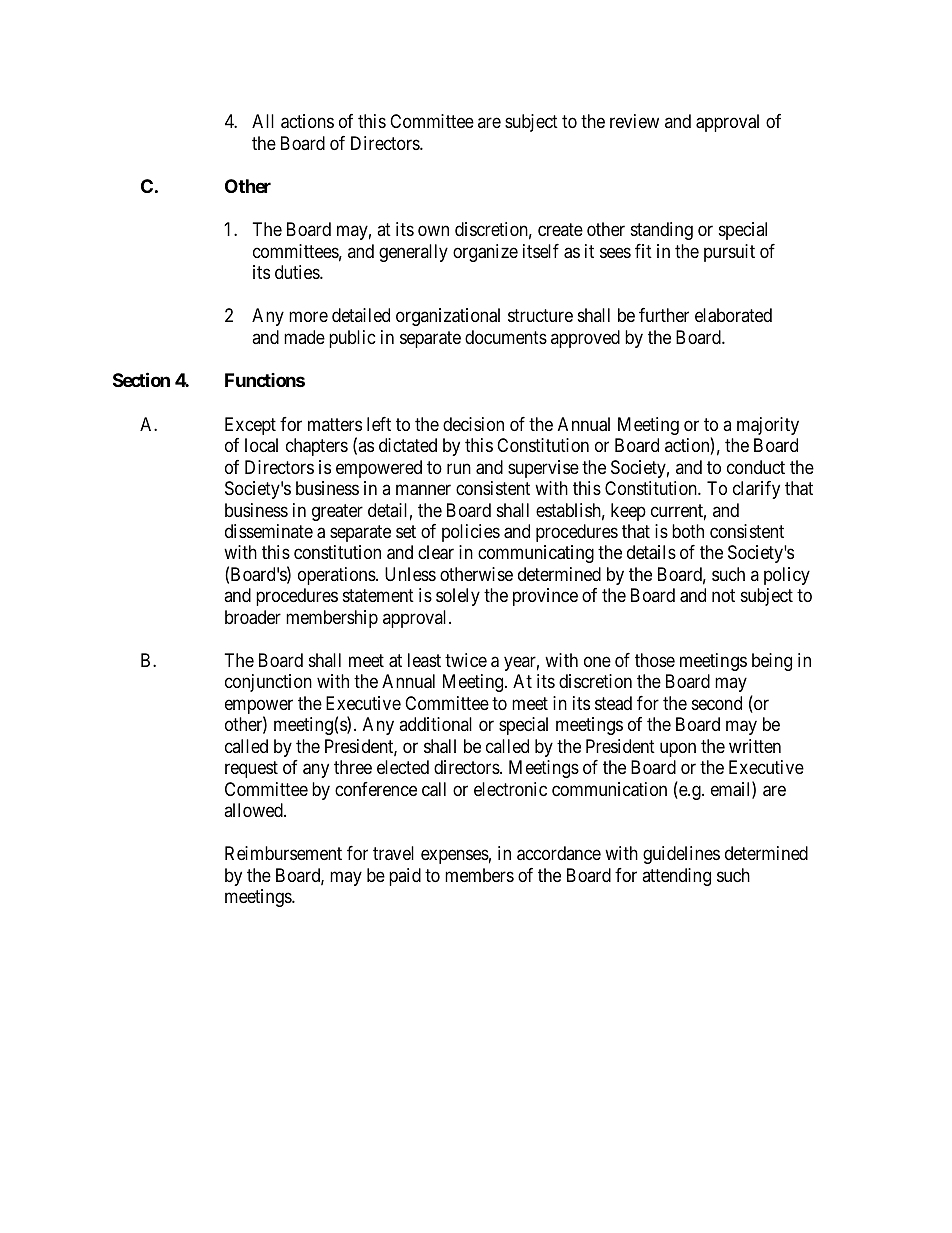 Image resolution: width=952 pixels, height=1233 pixels. What do you see at coordinates (723, 596) in the screenshot?
I see `not` at bounding box center [723, 596].
